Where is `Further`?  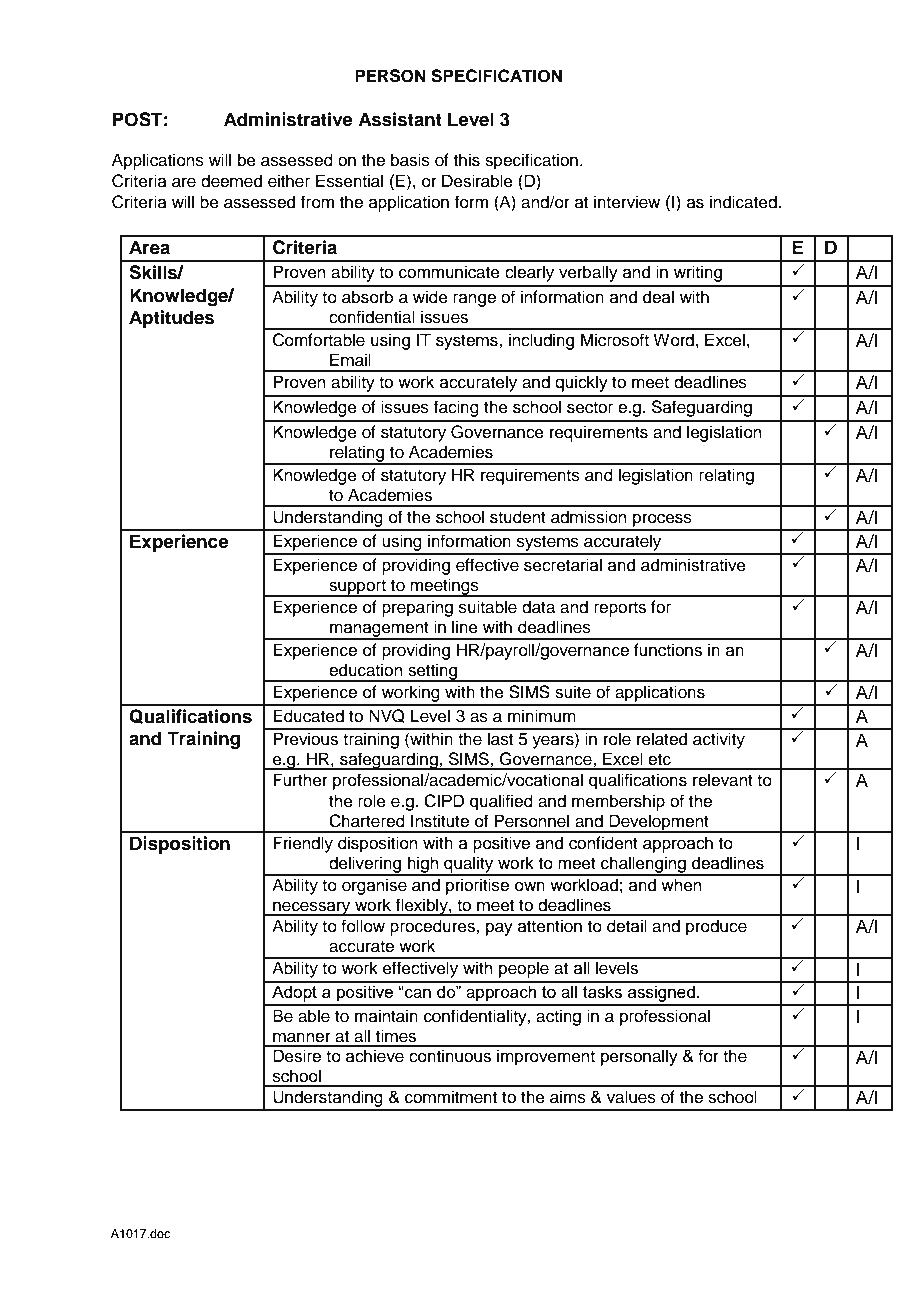 Further is located at coordinates (300, 780).
